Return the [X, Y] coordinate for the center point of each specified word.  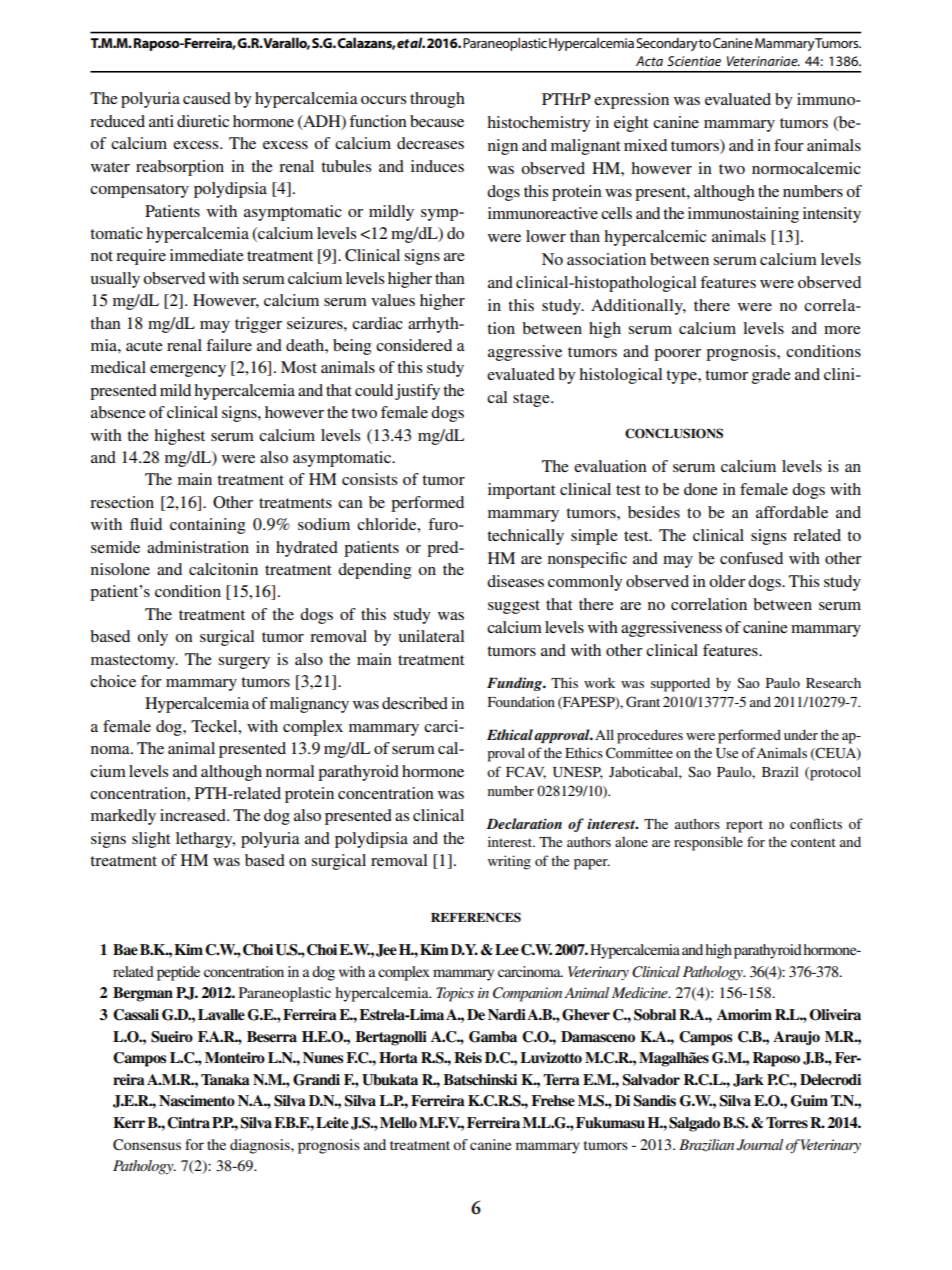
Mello [398, 1122]
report [744, 826]
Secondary [667, 44]
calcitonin [223, 569]
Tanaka [225, 1079]
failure [229, 345]
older [727, 581]
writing [509, 862]
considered [414, 345]
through [437, 100]
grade [771, 376]
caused [207, 98]
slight [151, 840]
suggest [514, 607]
